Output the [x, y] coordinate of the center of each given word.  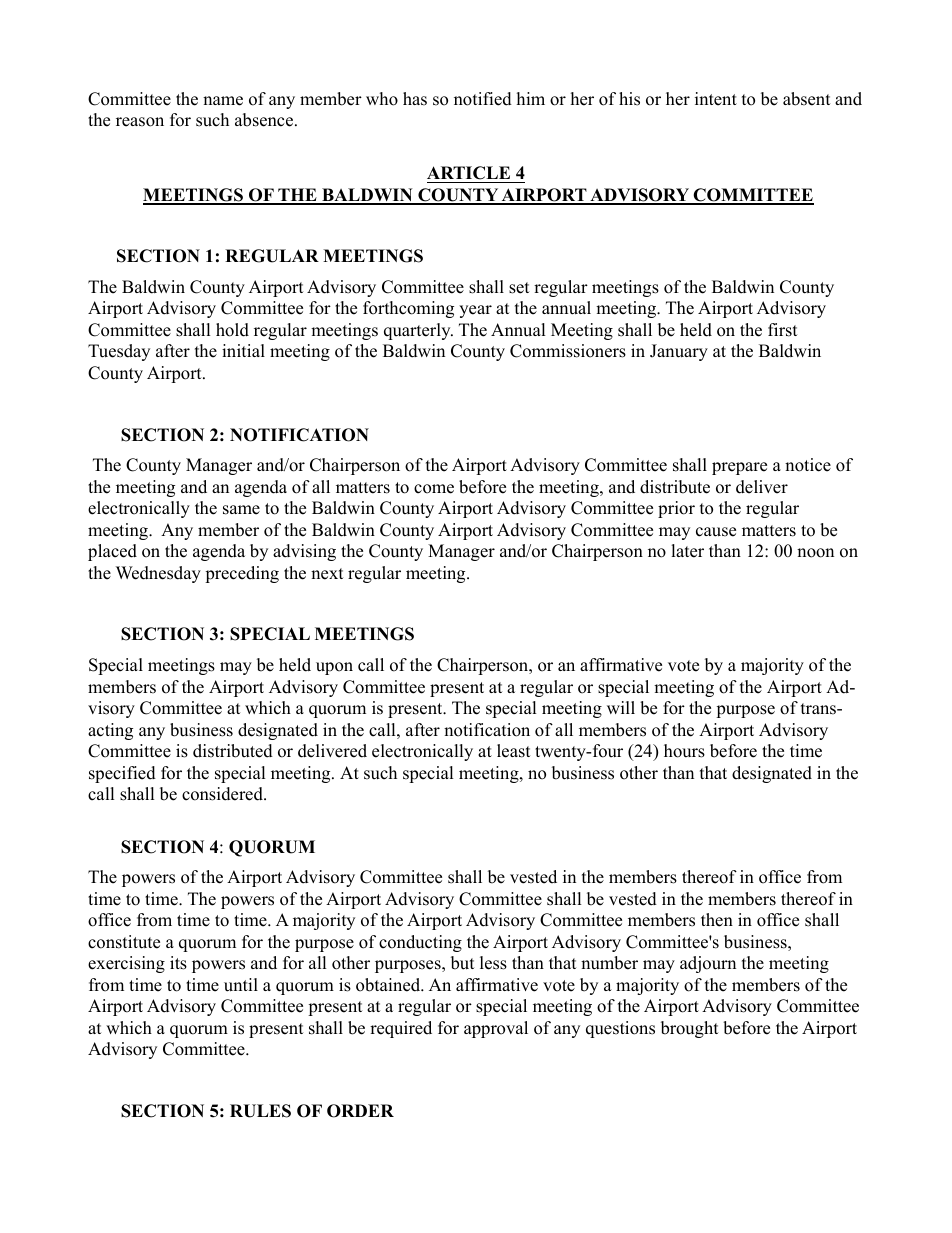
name [223, 101]
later [687, 551]
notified [483, 99]
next [327, 574]
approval [496, 1029]
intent [716, 99]
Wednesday [158, 574]
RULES [260, 1111]
